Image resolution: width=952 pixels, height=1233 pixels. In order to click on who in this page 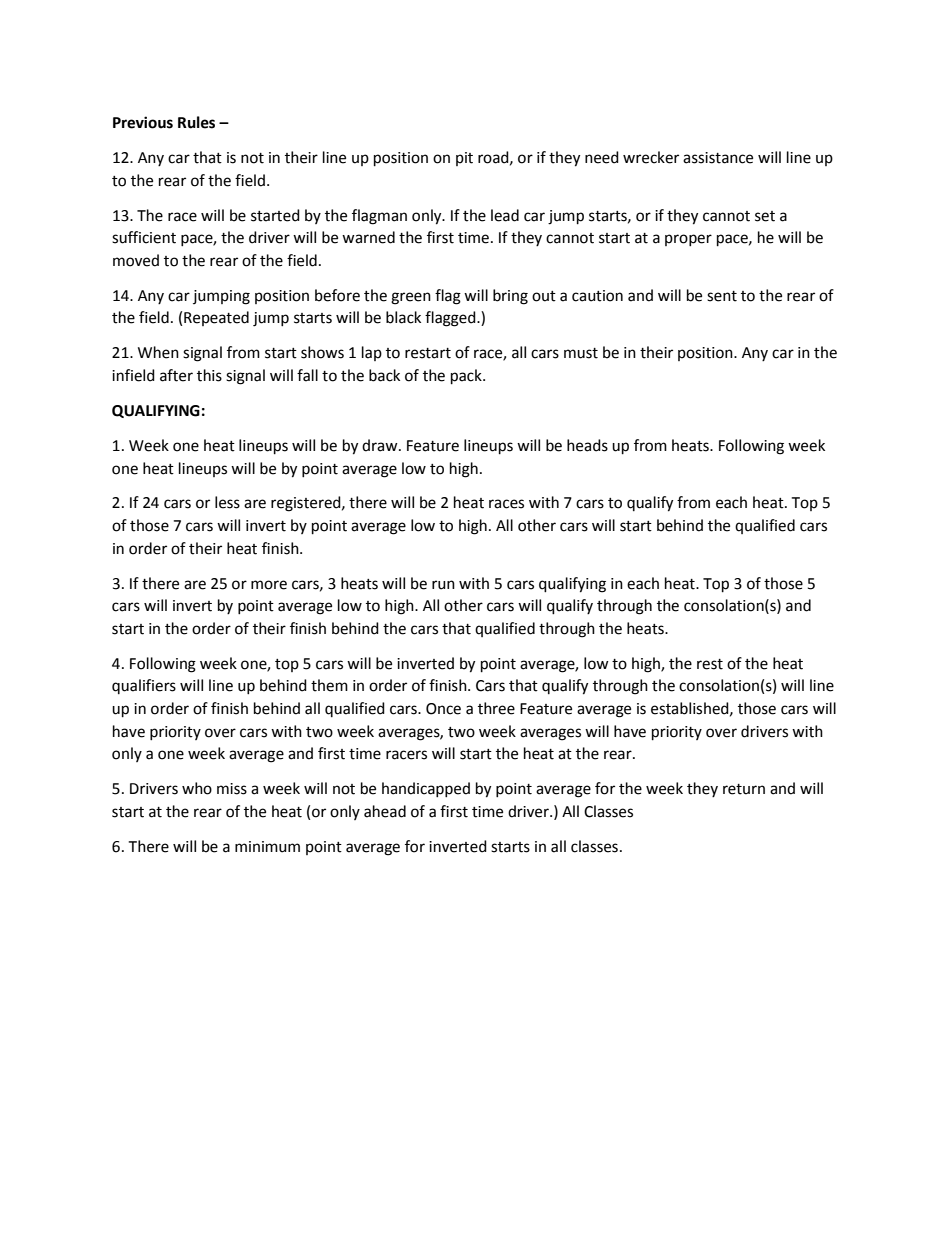, I will do `click(197, 788)`.
